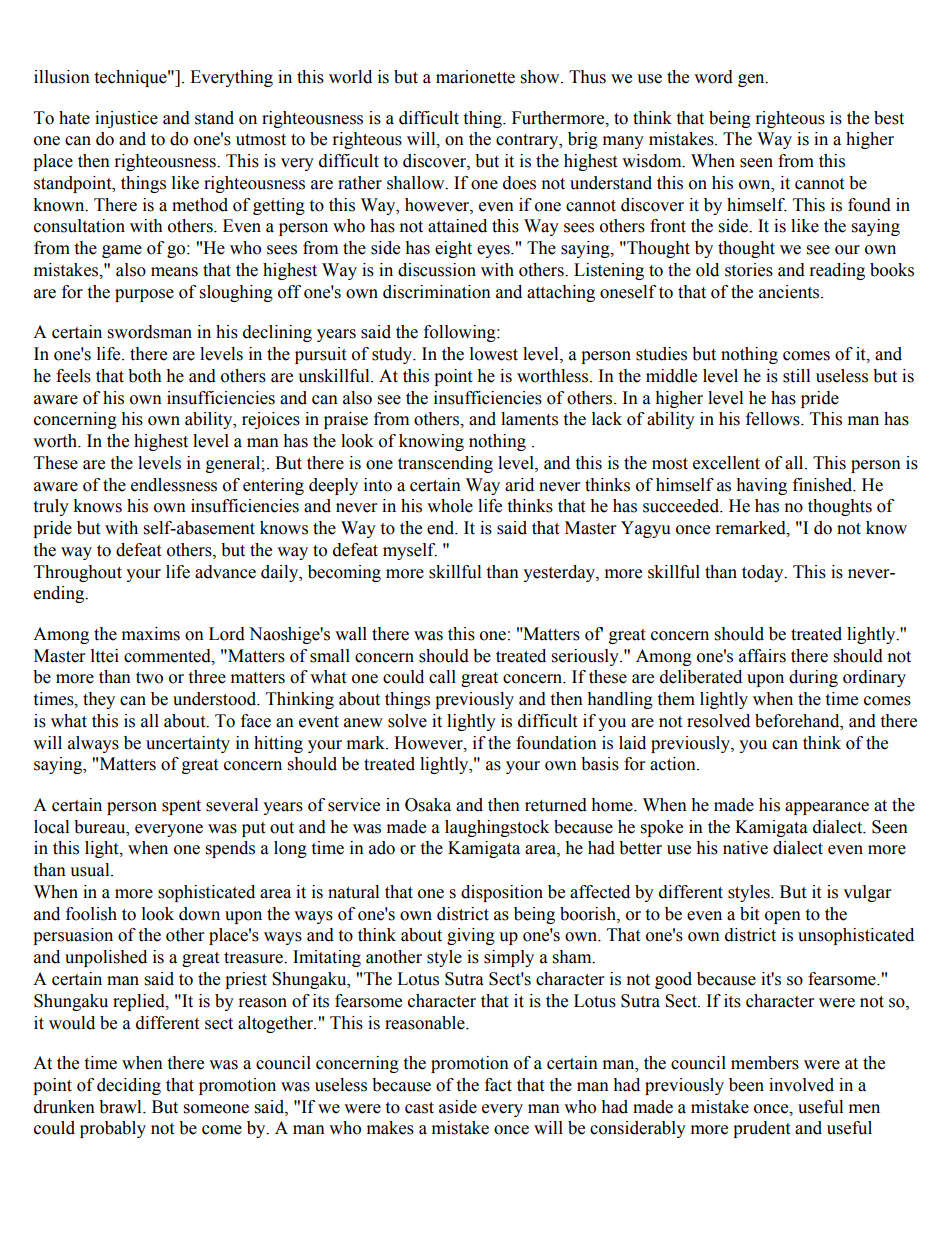 Image resolution: width=952 pixels, height=1233 pixels. I want to click on call, so click(442, 677).
